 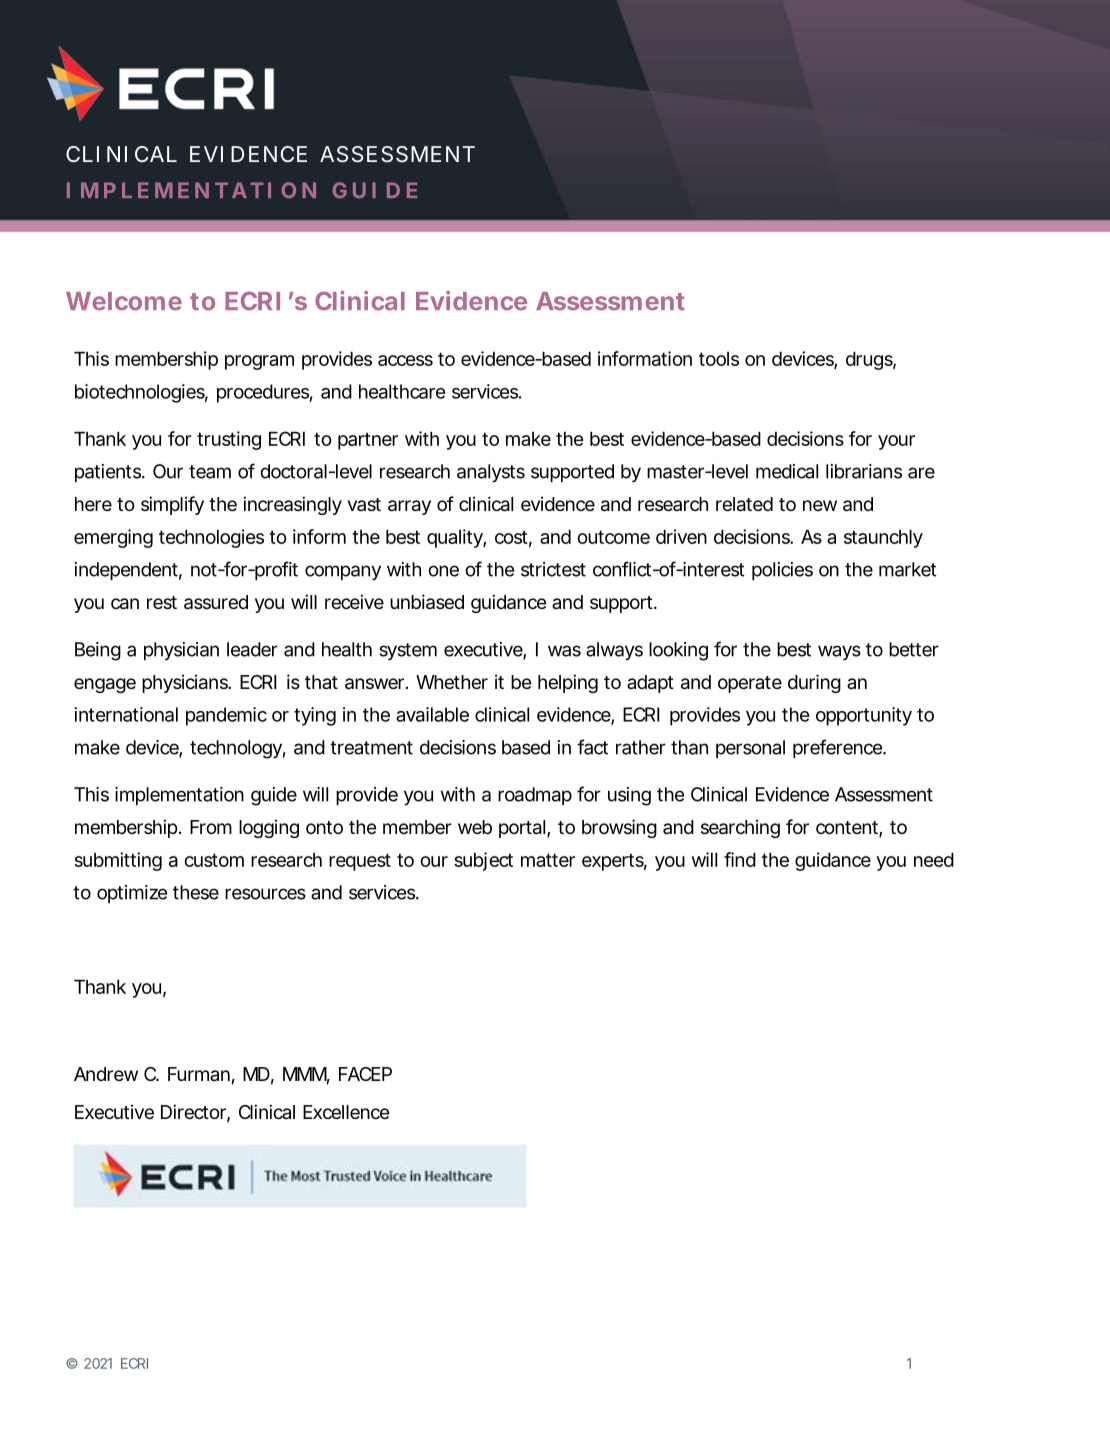 I want to click on tools, so click(x=719, y=359).
